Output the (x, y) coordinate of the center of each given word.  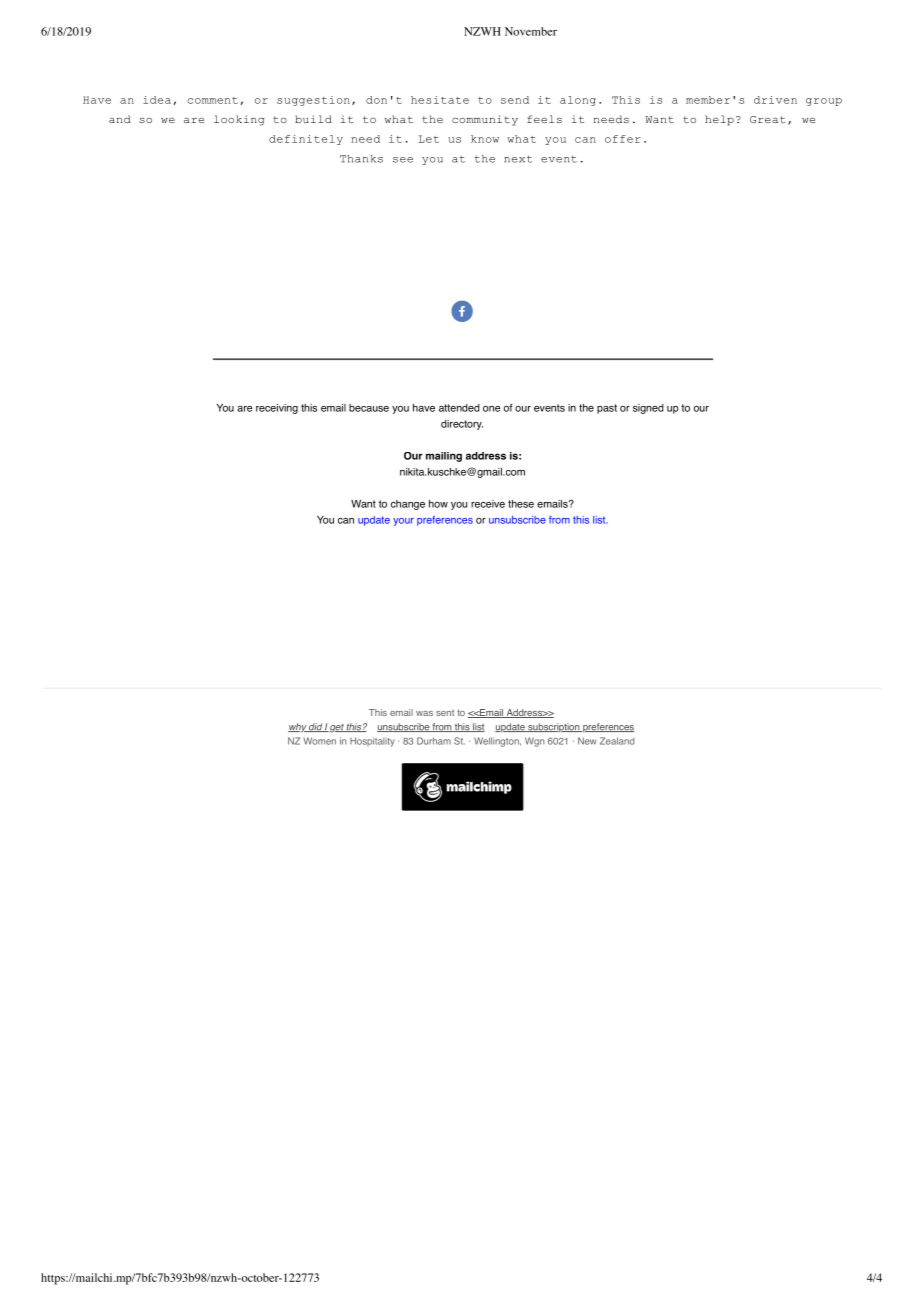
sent (445, 713)
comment (213, 100)
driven (775, 100)
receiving (277, 409)
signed (648, 409)
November (531, 31)
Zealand (617, 741)
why (298, 728)
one (491, 409)
